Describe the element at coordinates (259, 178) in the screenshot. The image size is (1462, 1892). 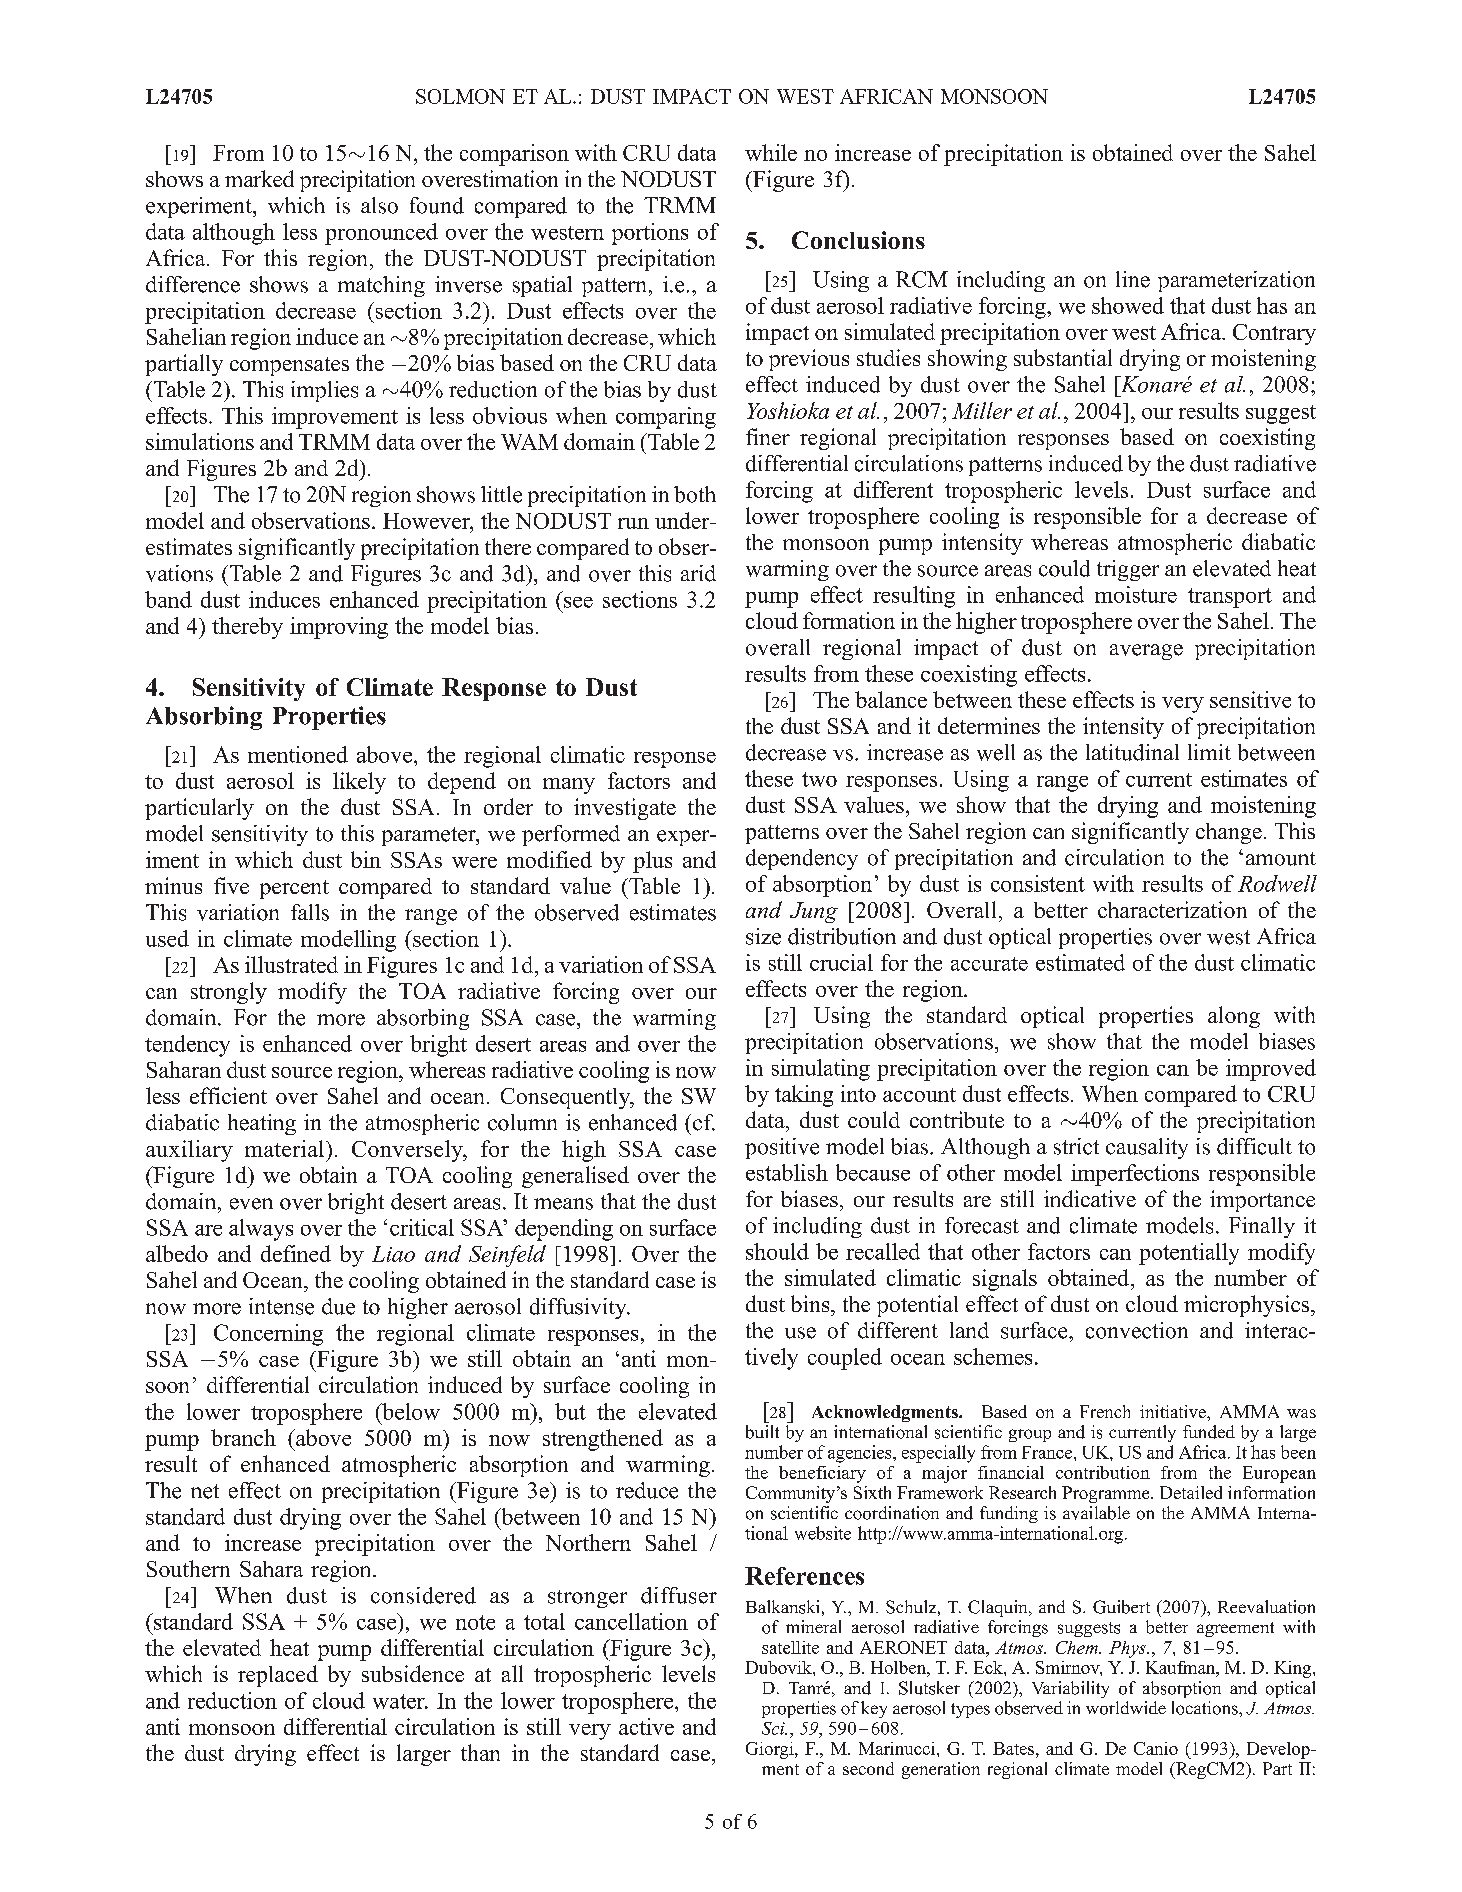
I see `marked` at that location.
